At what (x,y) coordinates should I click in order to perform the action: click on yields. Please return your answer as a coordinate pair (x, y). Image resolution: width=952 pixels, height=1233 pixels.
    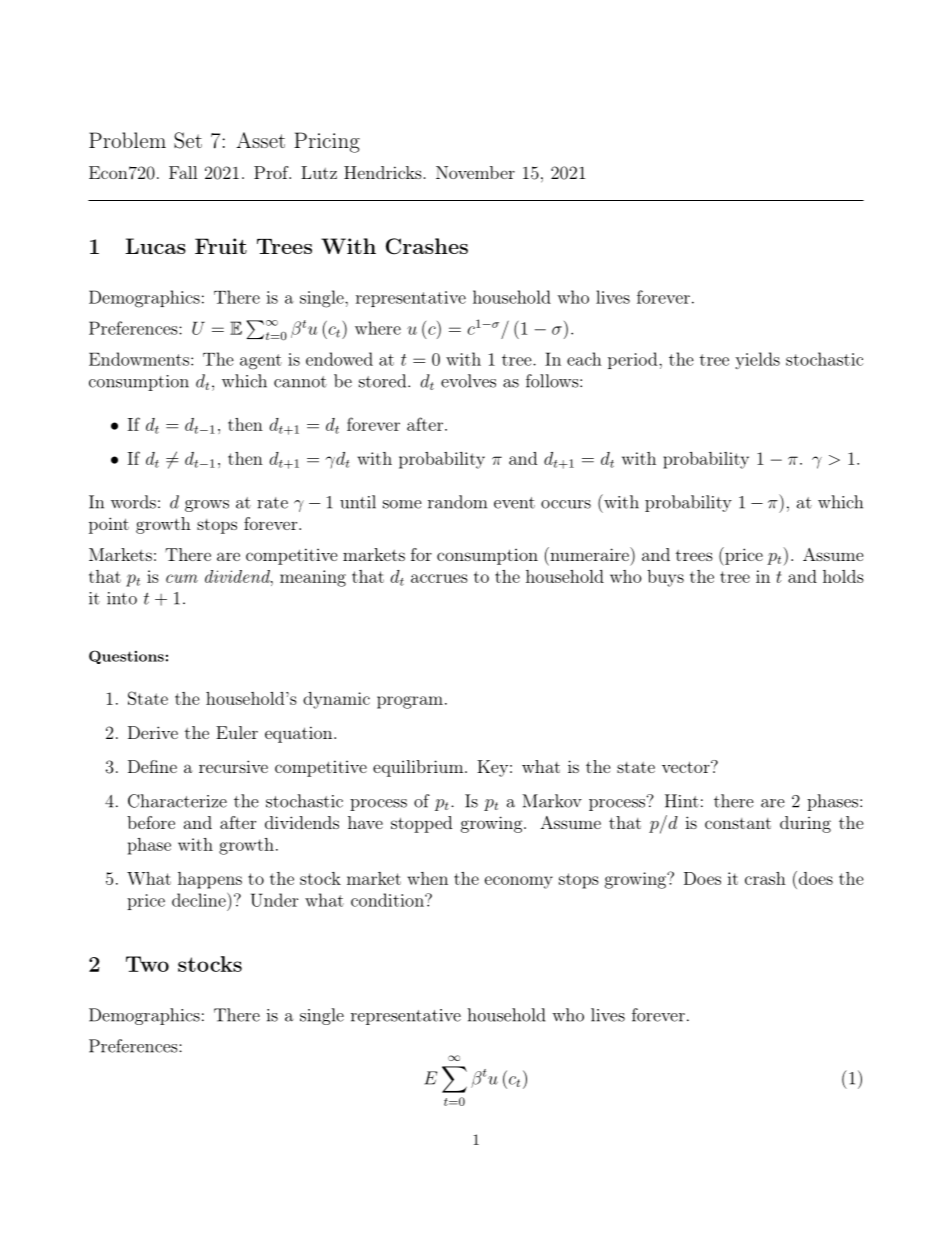
    Looking at the image, I should click on (757, 360).
